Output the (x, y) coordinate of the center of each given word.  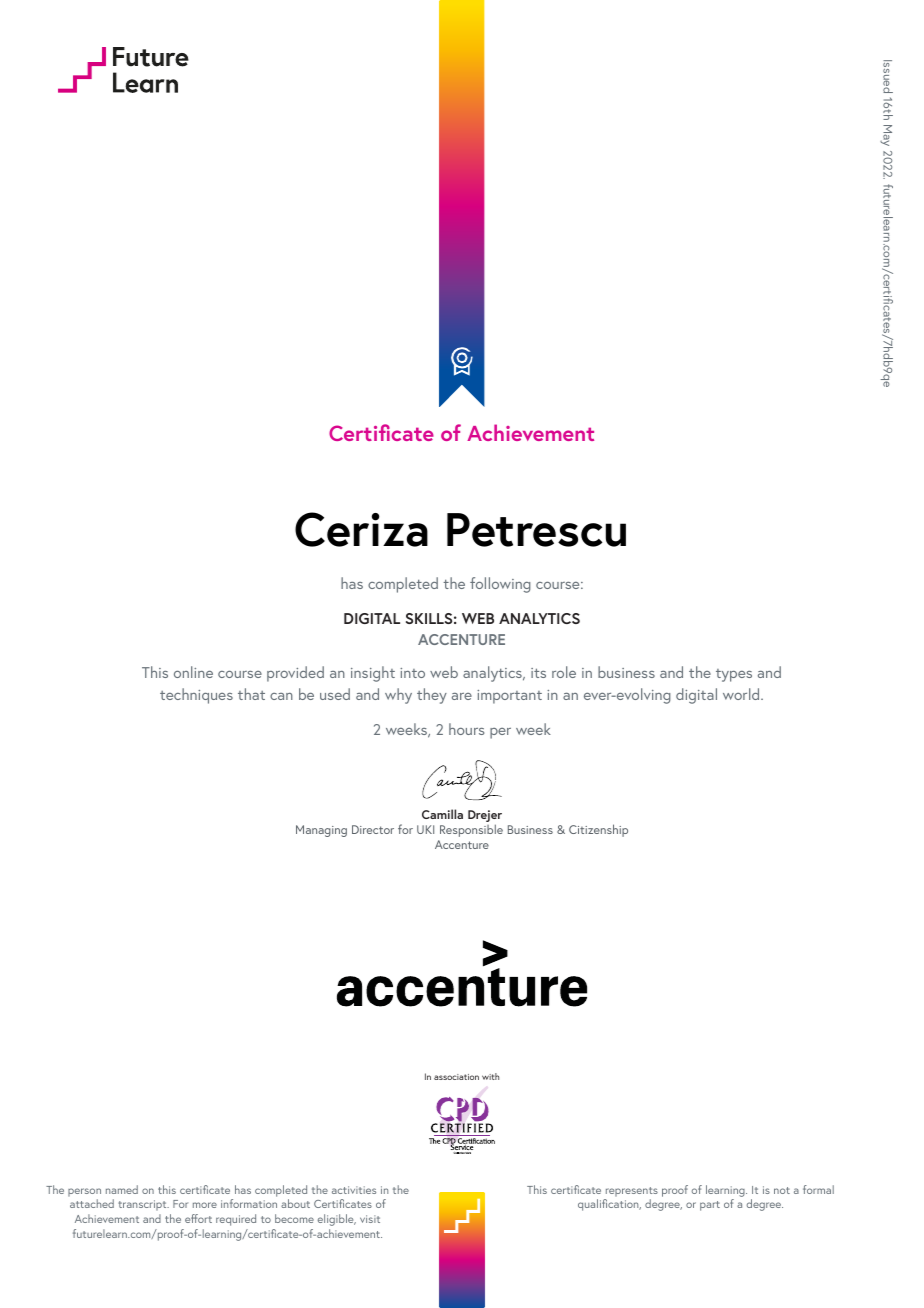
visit (370, 1219)
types (734, 675)
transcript (143, 1205)
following (500, 585)
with (490, 1076)
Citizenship (598, 830)
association (456, 1077)
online (193, 672)
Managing (321, 831)
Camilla (442, 814)
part (710, 1206)
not (782, 1190)
